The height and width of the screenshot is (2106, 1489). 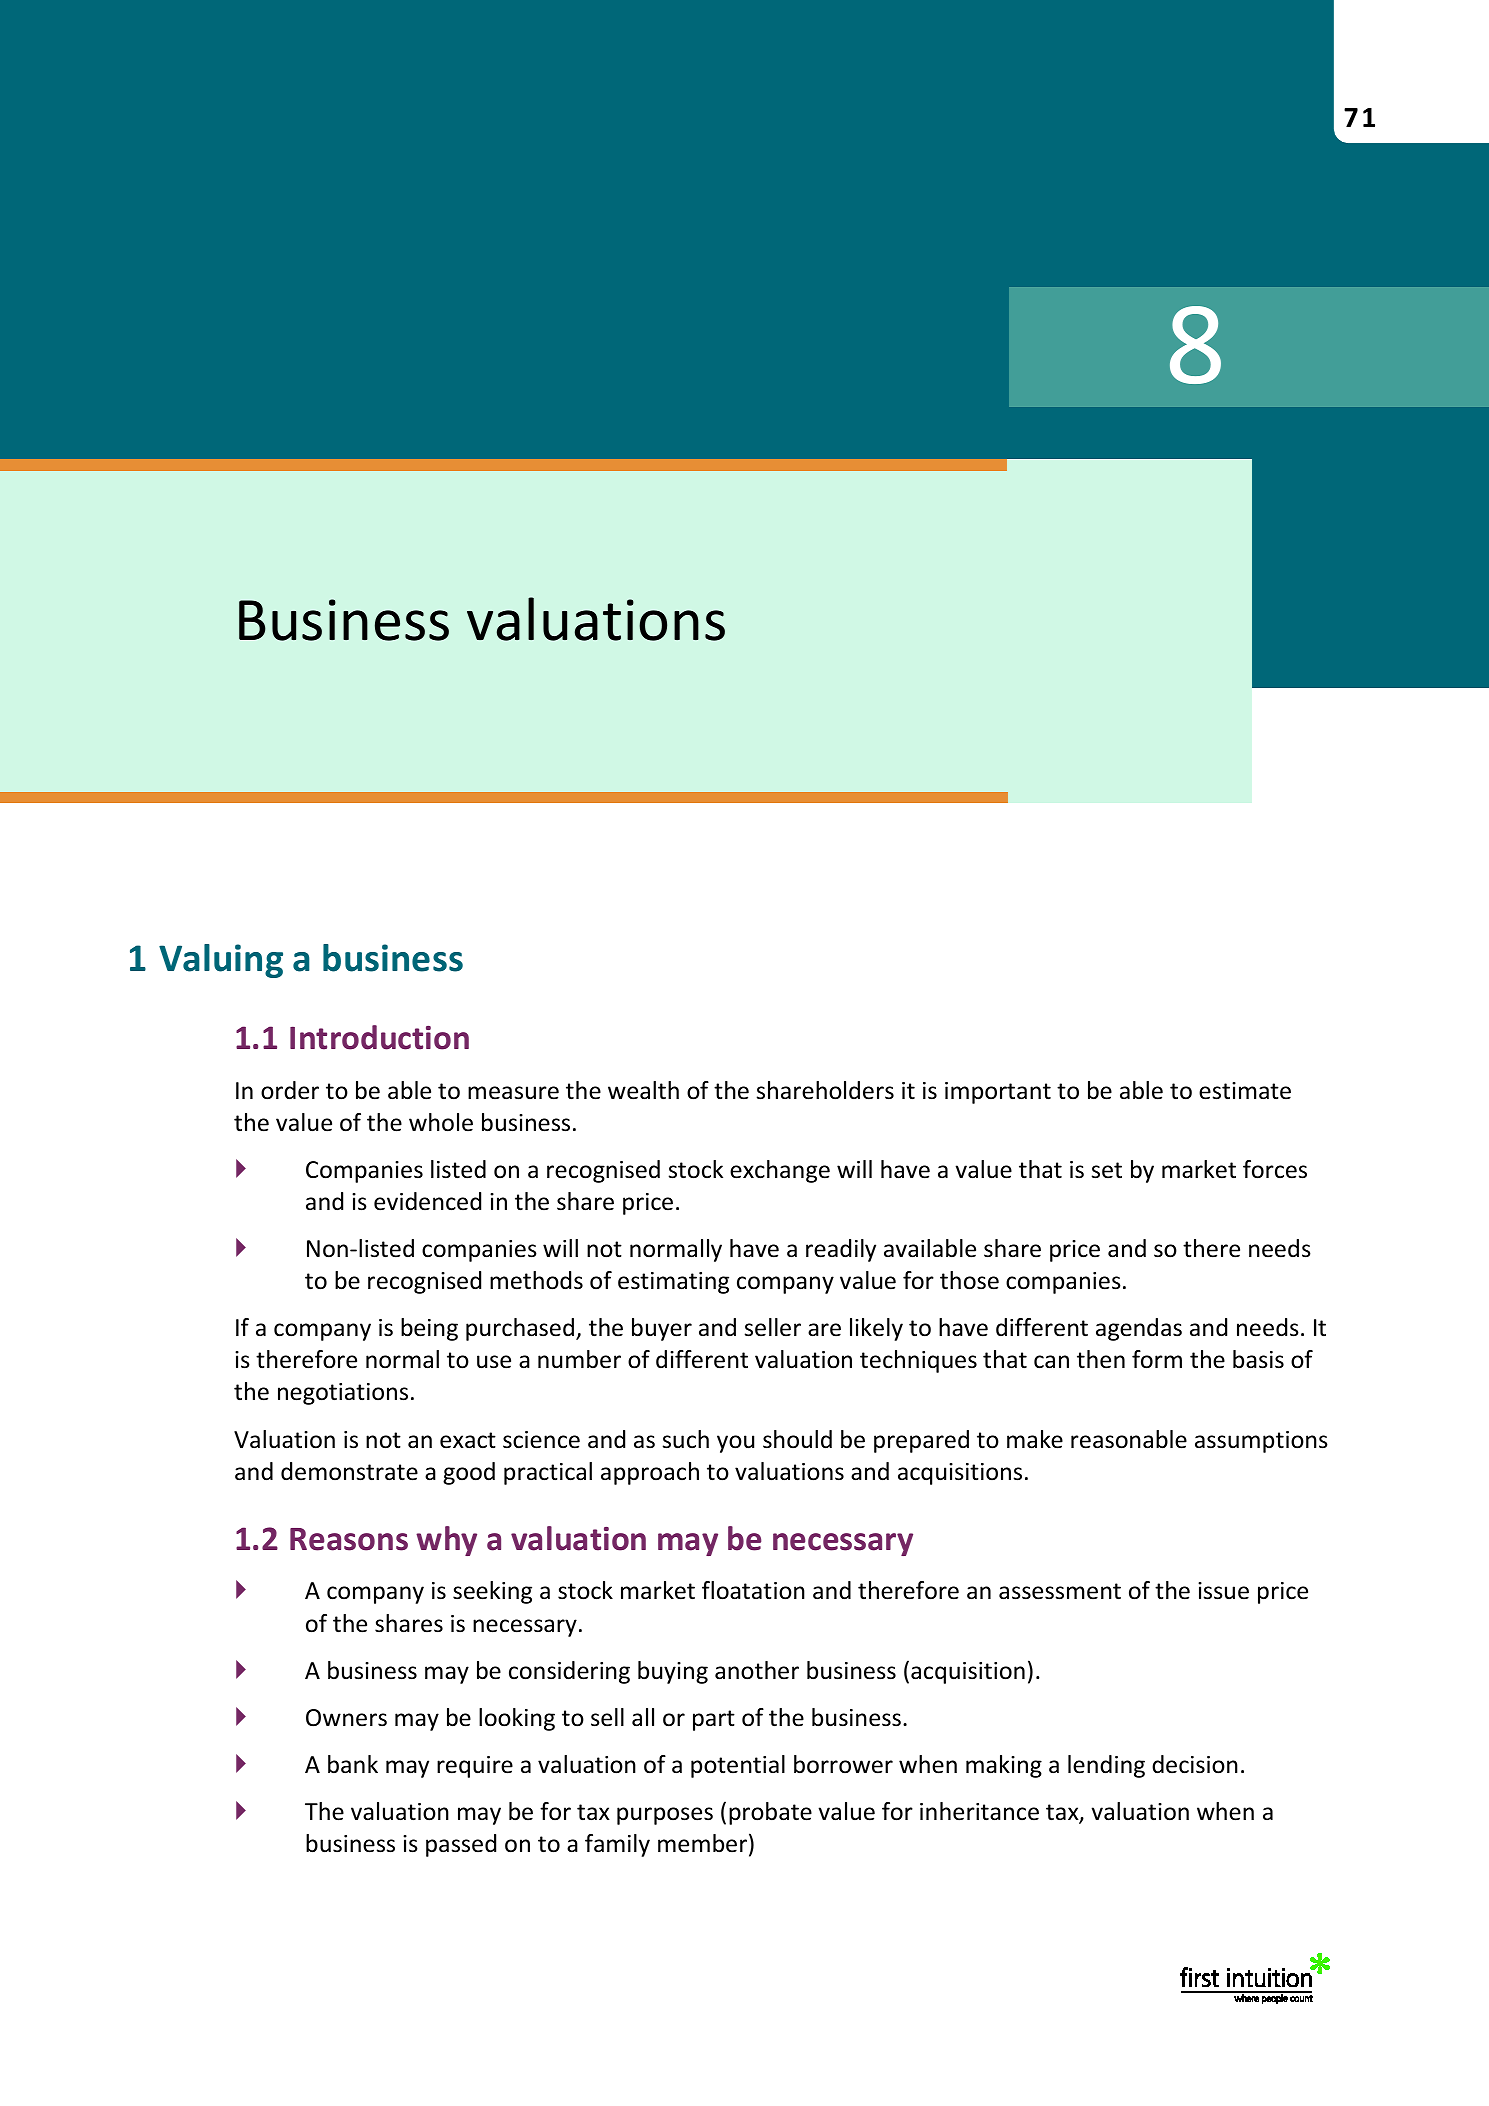 I want to click on wealth, so click(x=643, y=1090).
